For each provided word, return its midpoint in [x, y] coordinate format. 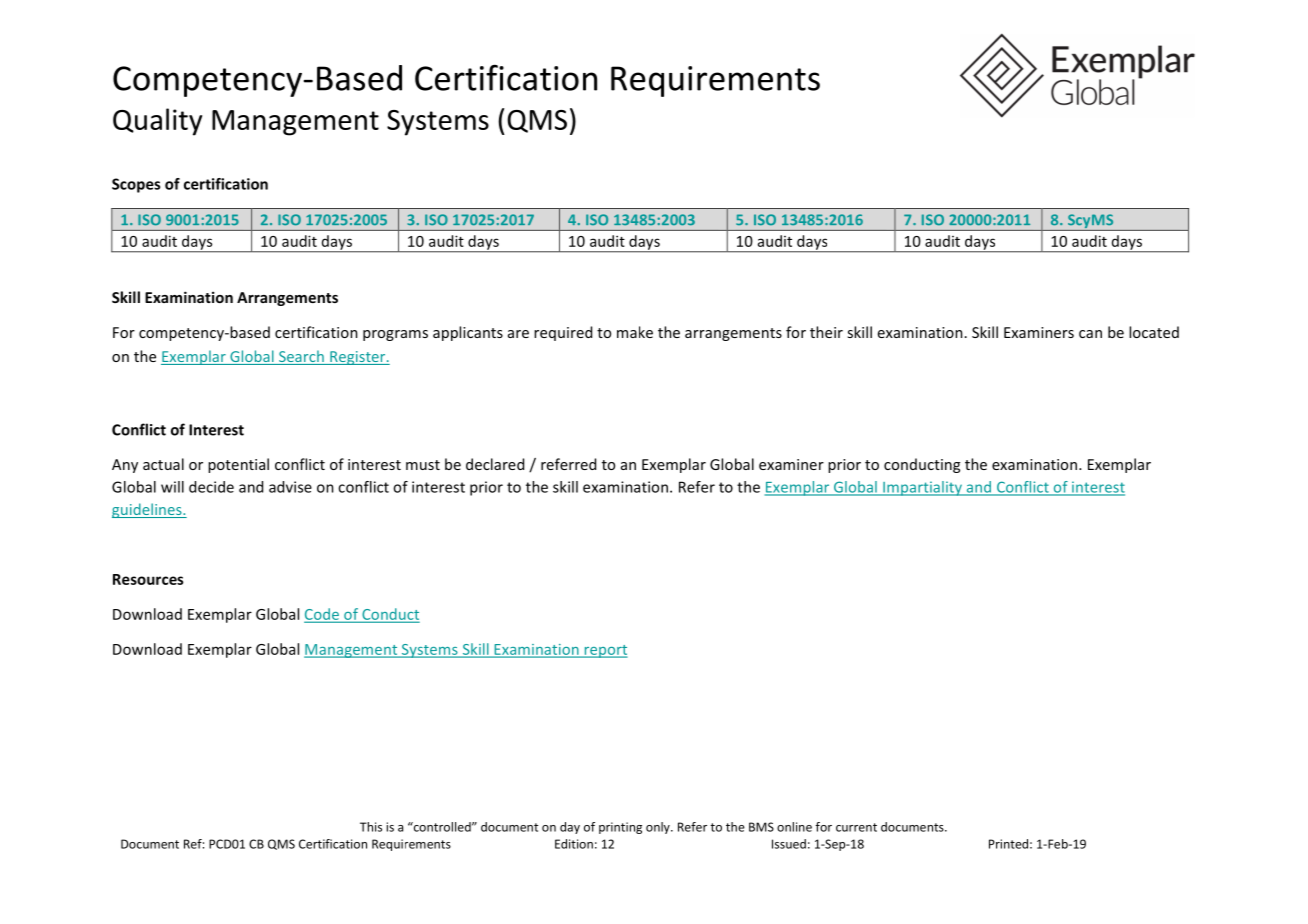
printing [620, 828]
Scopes [136, 185]
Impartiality [922, 488]
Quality [157, 122]
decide [211, 487]
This [371, 827]
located [1154, 332]
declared [495, 464]
